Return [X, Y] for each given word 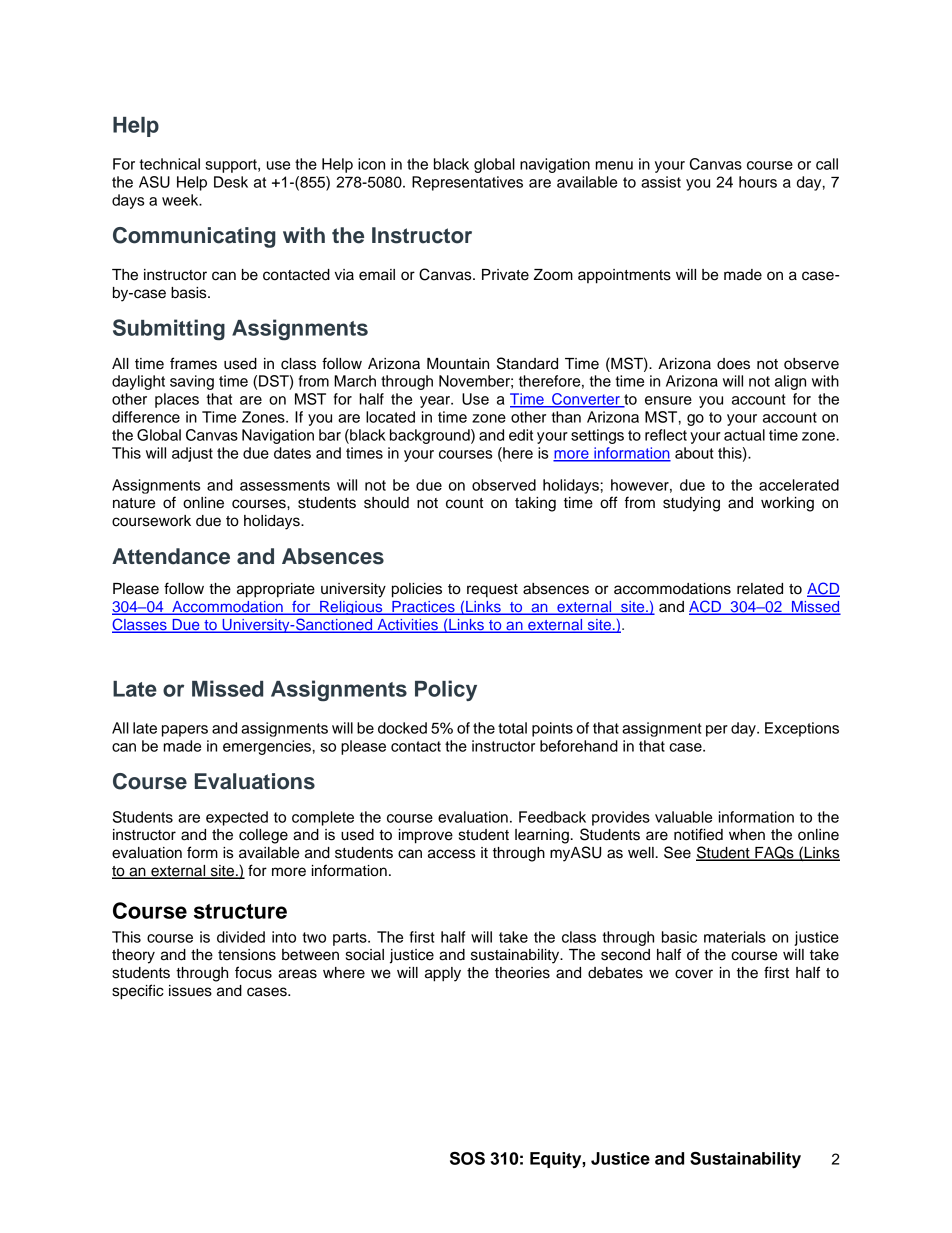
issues [190, 991]
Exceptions [802, 729]
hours [758, 182]
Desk [231, 182]
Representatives [467, 183]
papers [185, 731]
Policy [446, 690]
